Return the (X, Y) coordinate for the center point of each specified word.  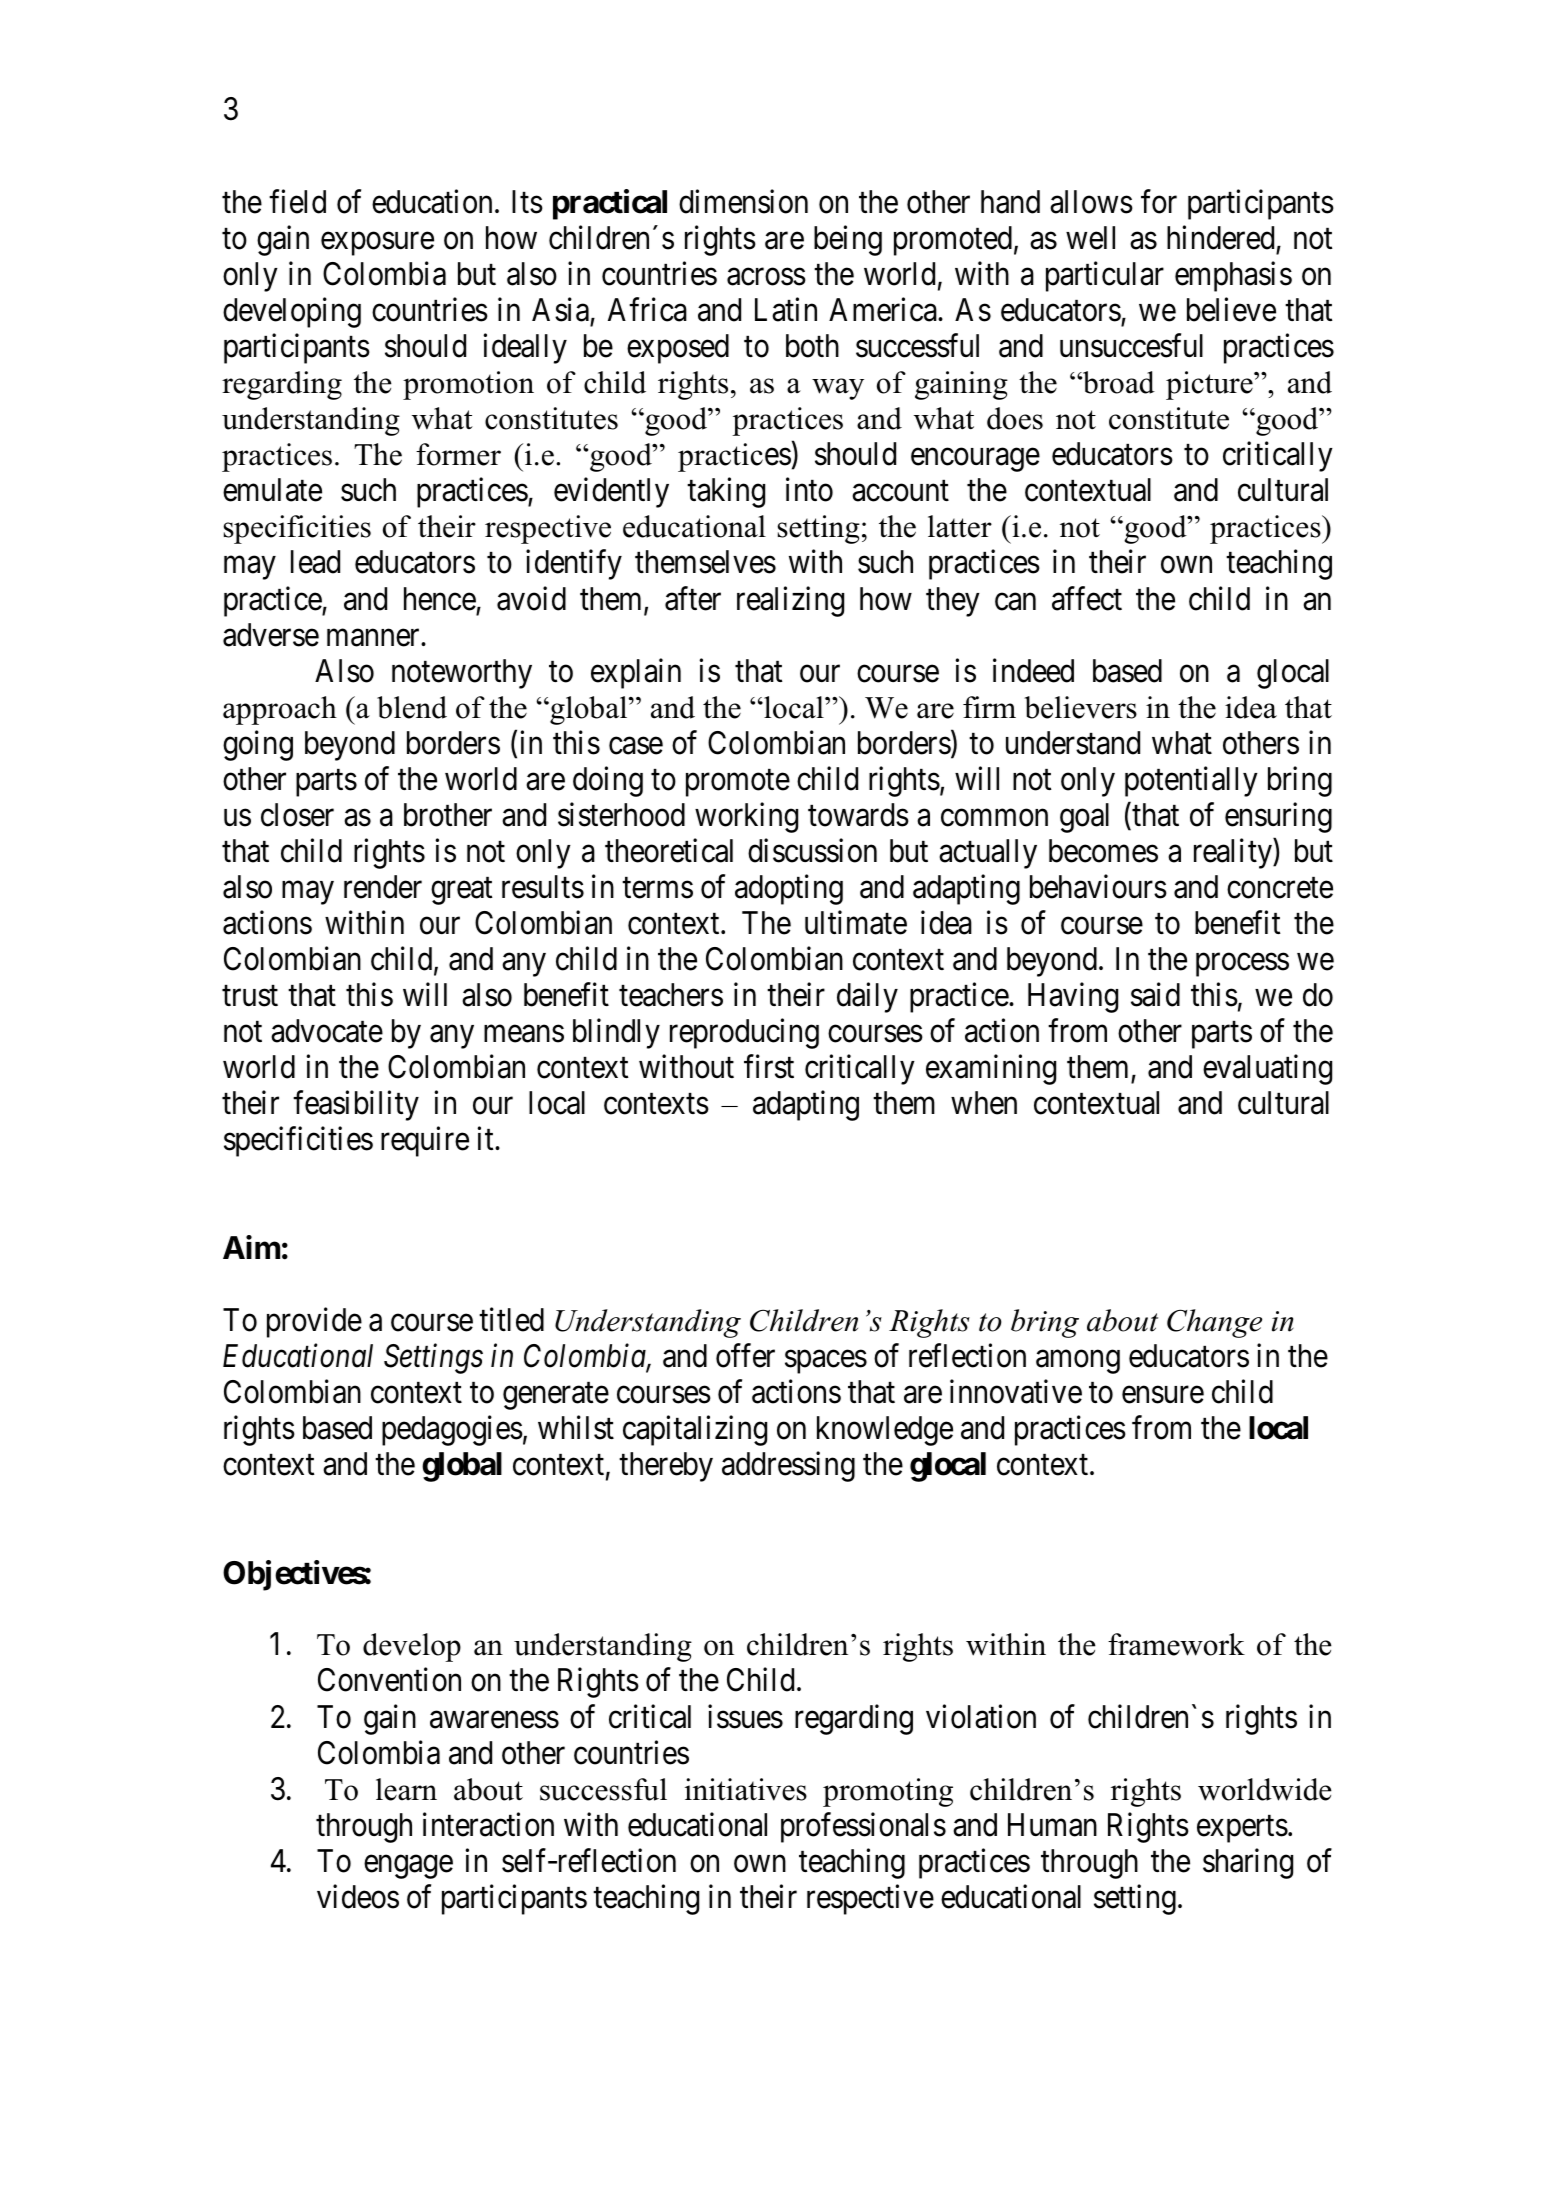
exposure (377, 244)
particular (1105, 277)
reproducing (744, 1034)
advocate (327, 1031)
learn (406, 1789)
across (766, 277)
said (1155, 995)
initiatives (746, 1789)
